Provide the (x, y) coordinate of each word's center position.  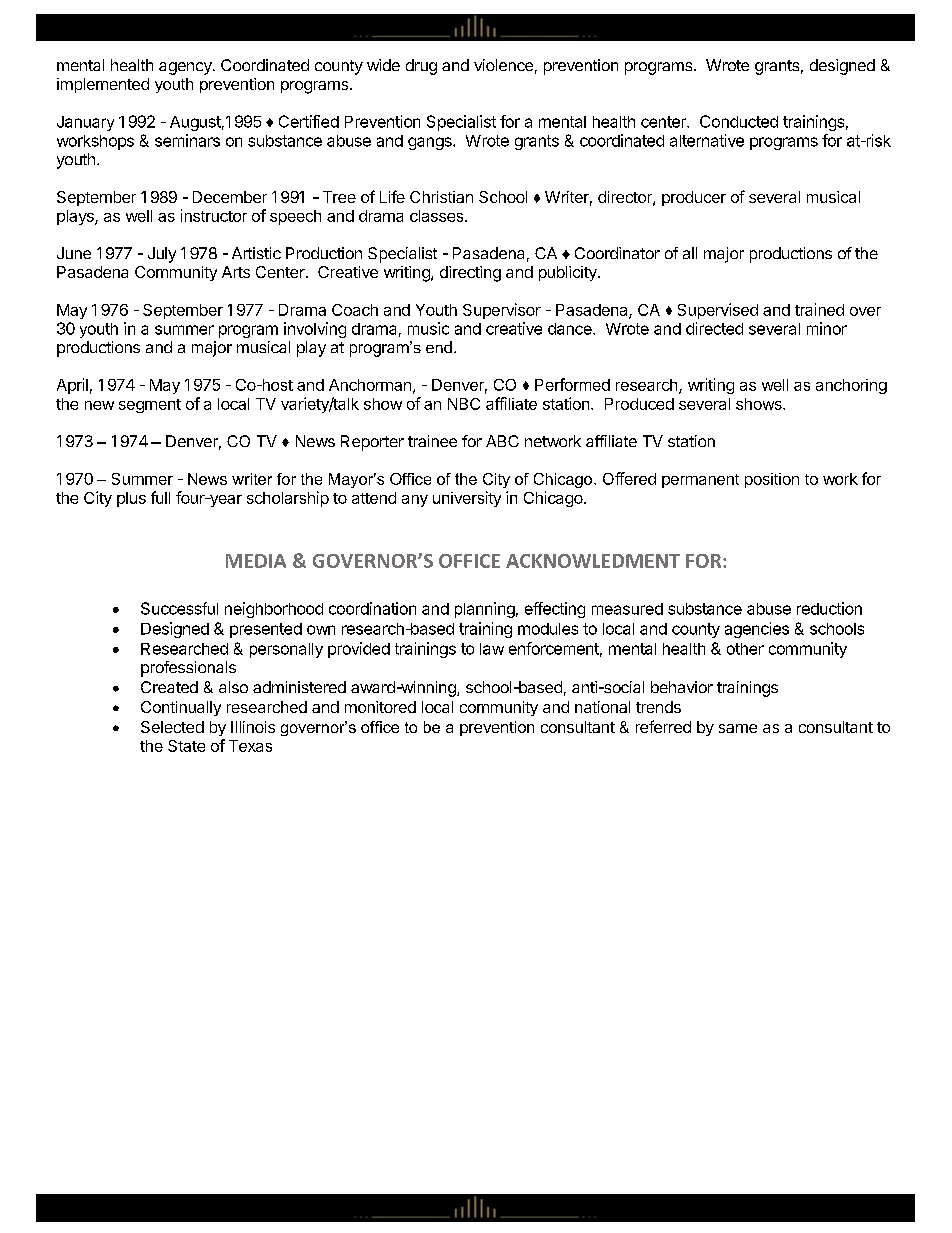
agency (186, 68)
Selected (172, 727)
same (738, 728)
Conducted (739, 121)
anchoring (851, 386)
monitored (380, 707)
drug (421, 67)
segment (150, 406)
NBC (464, 404)
